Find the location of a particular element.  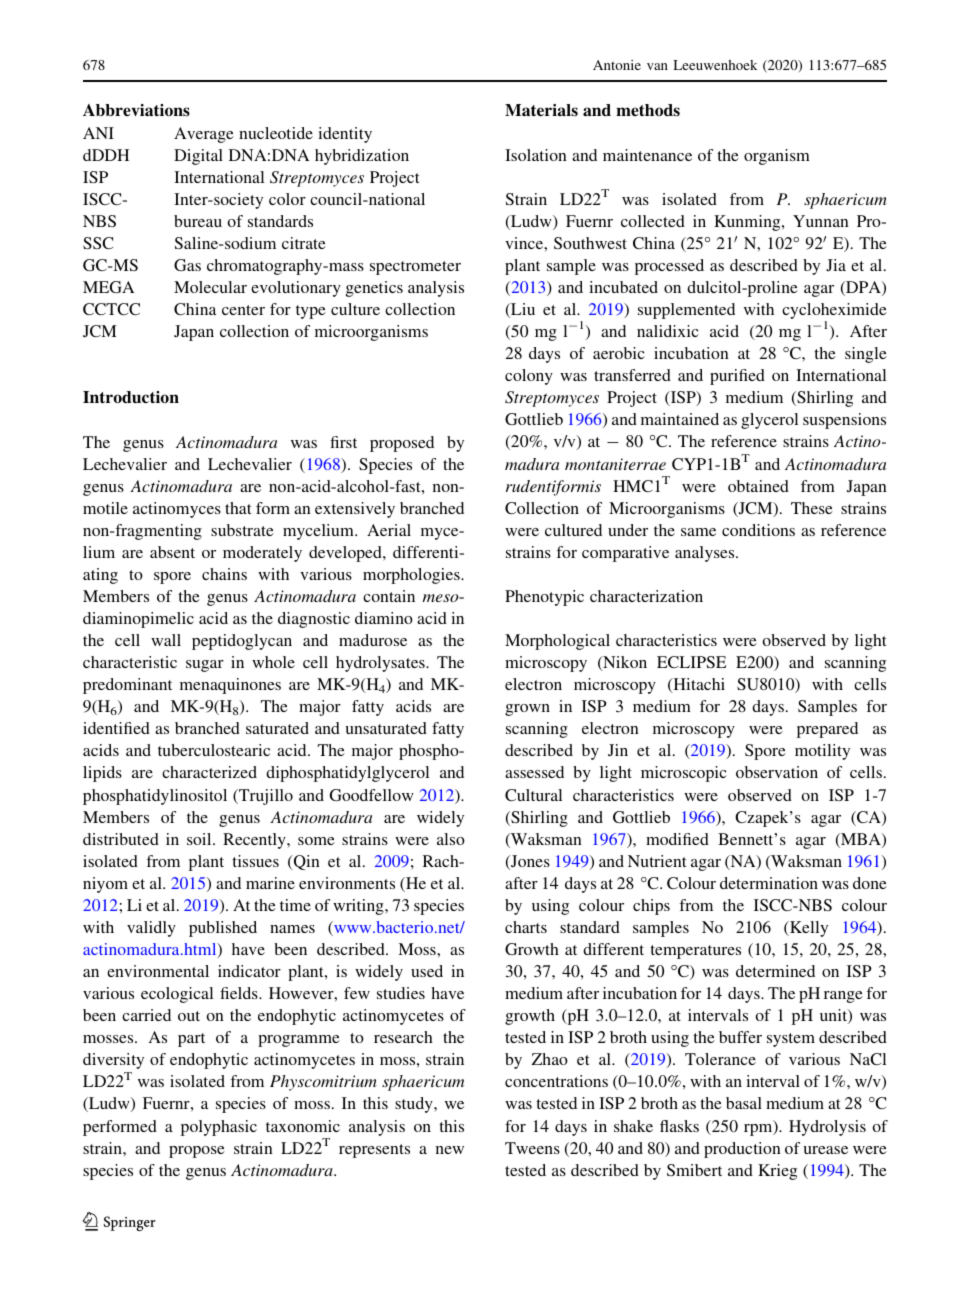

soil is located at coordinates (200, 839).
